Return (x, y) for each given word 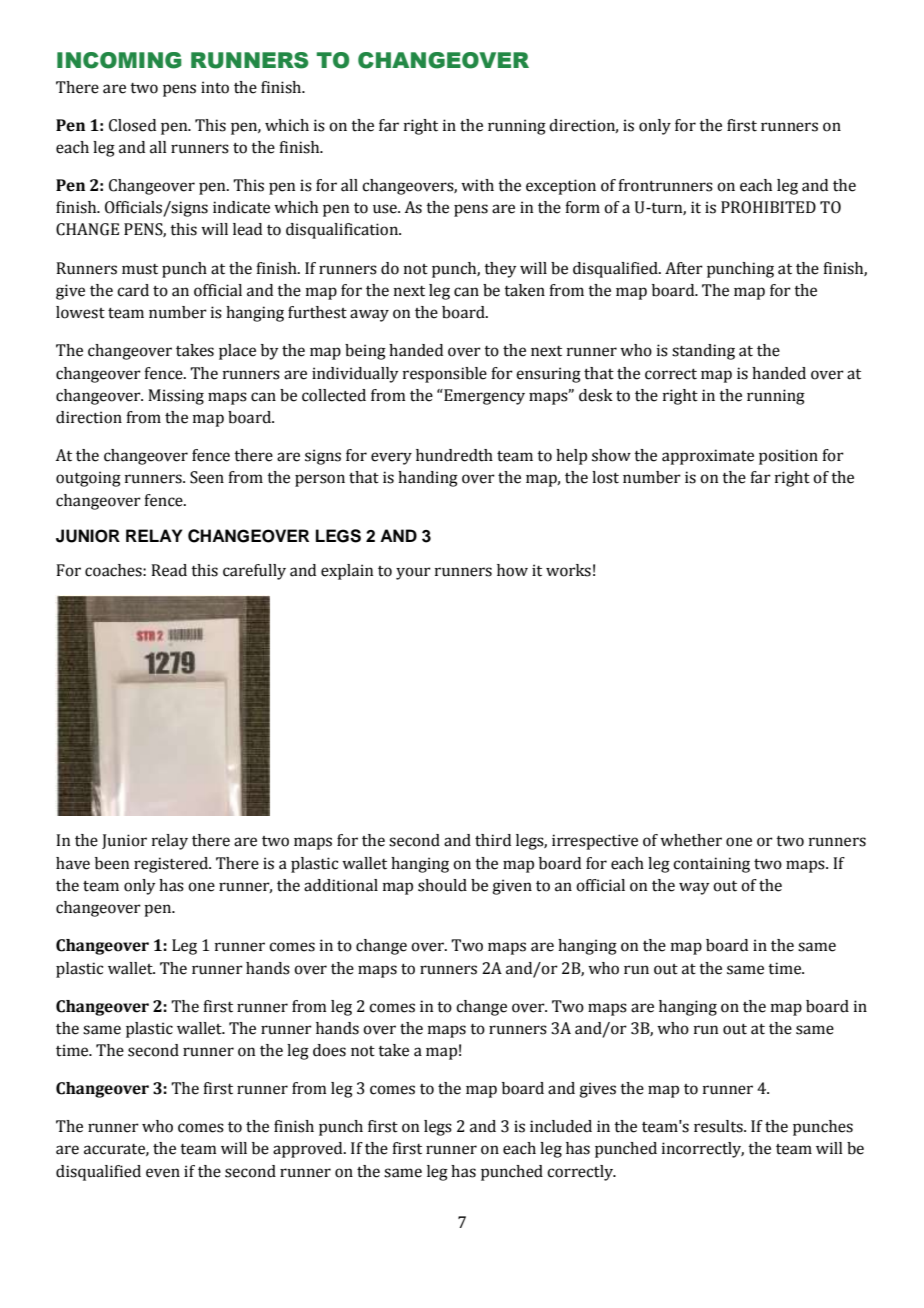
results (719, 1126)
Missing (176, 397)
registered (172, 865)
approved (309, 1150)
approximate (708, 457)
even (163, 1173)
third (493, 840)
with (477, 185)
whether (691, 840)
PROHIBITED (768, 207)
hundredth (454, 455)
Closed (132, 125)
